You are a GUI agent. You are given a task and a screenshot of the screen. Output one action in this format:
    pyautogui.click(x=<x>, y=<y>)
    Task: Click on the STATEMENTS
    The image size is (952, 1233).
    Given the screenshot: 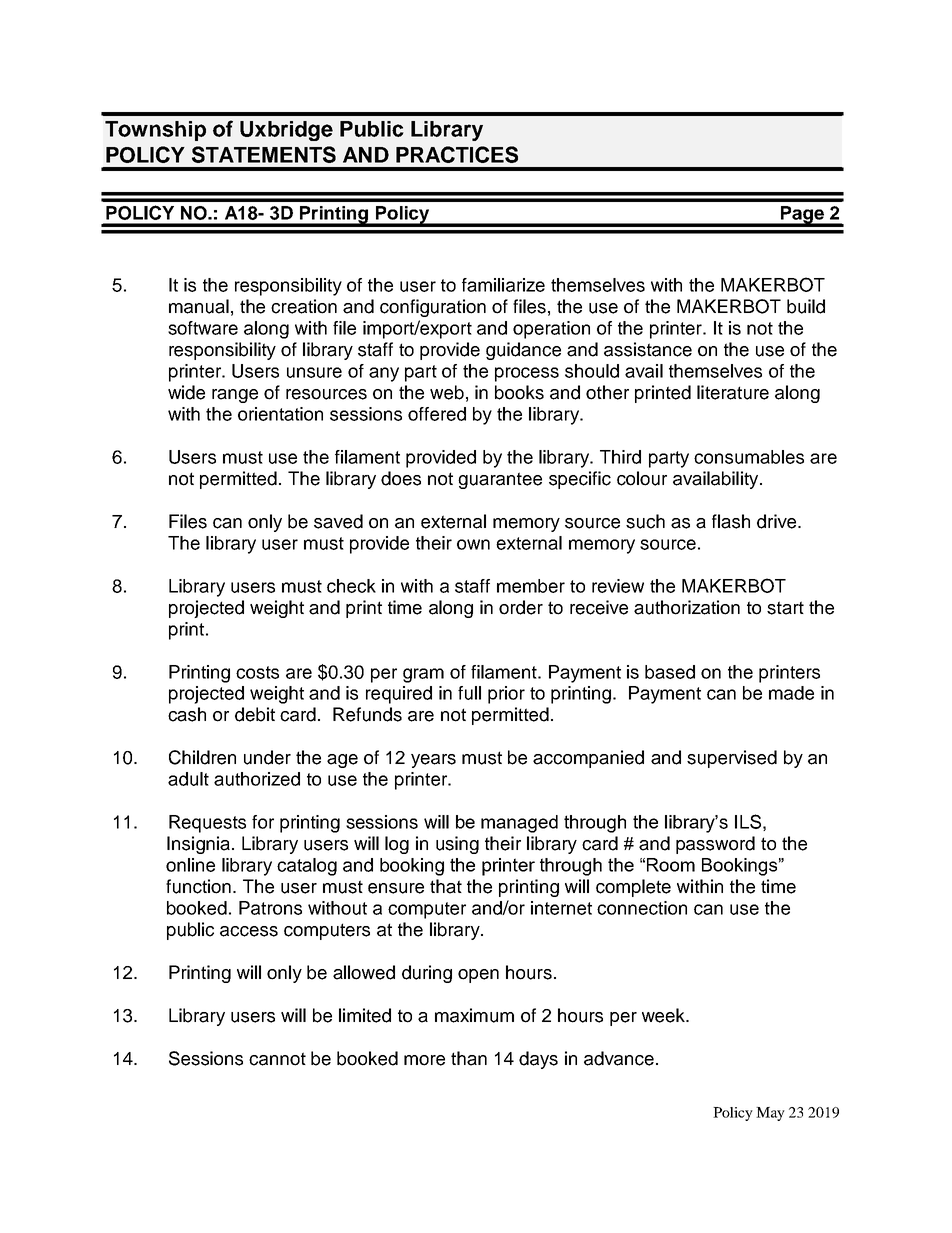 What is the action you would take?
    pyautogui.click(x=264, y=154)
